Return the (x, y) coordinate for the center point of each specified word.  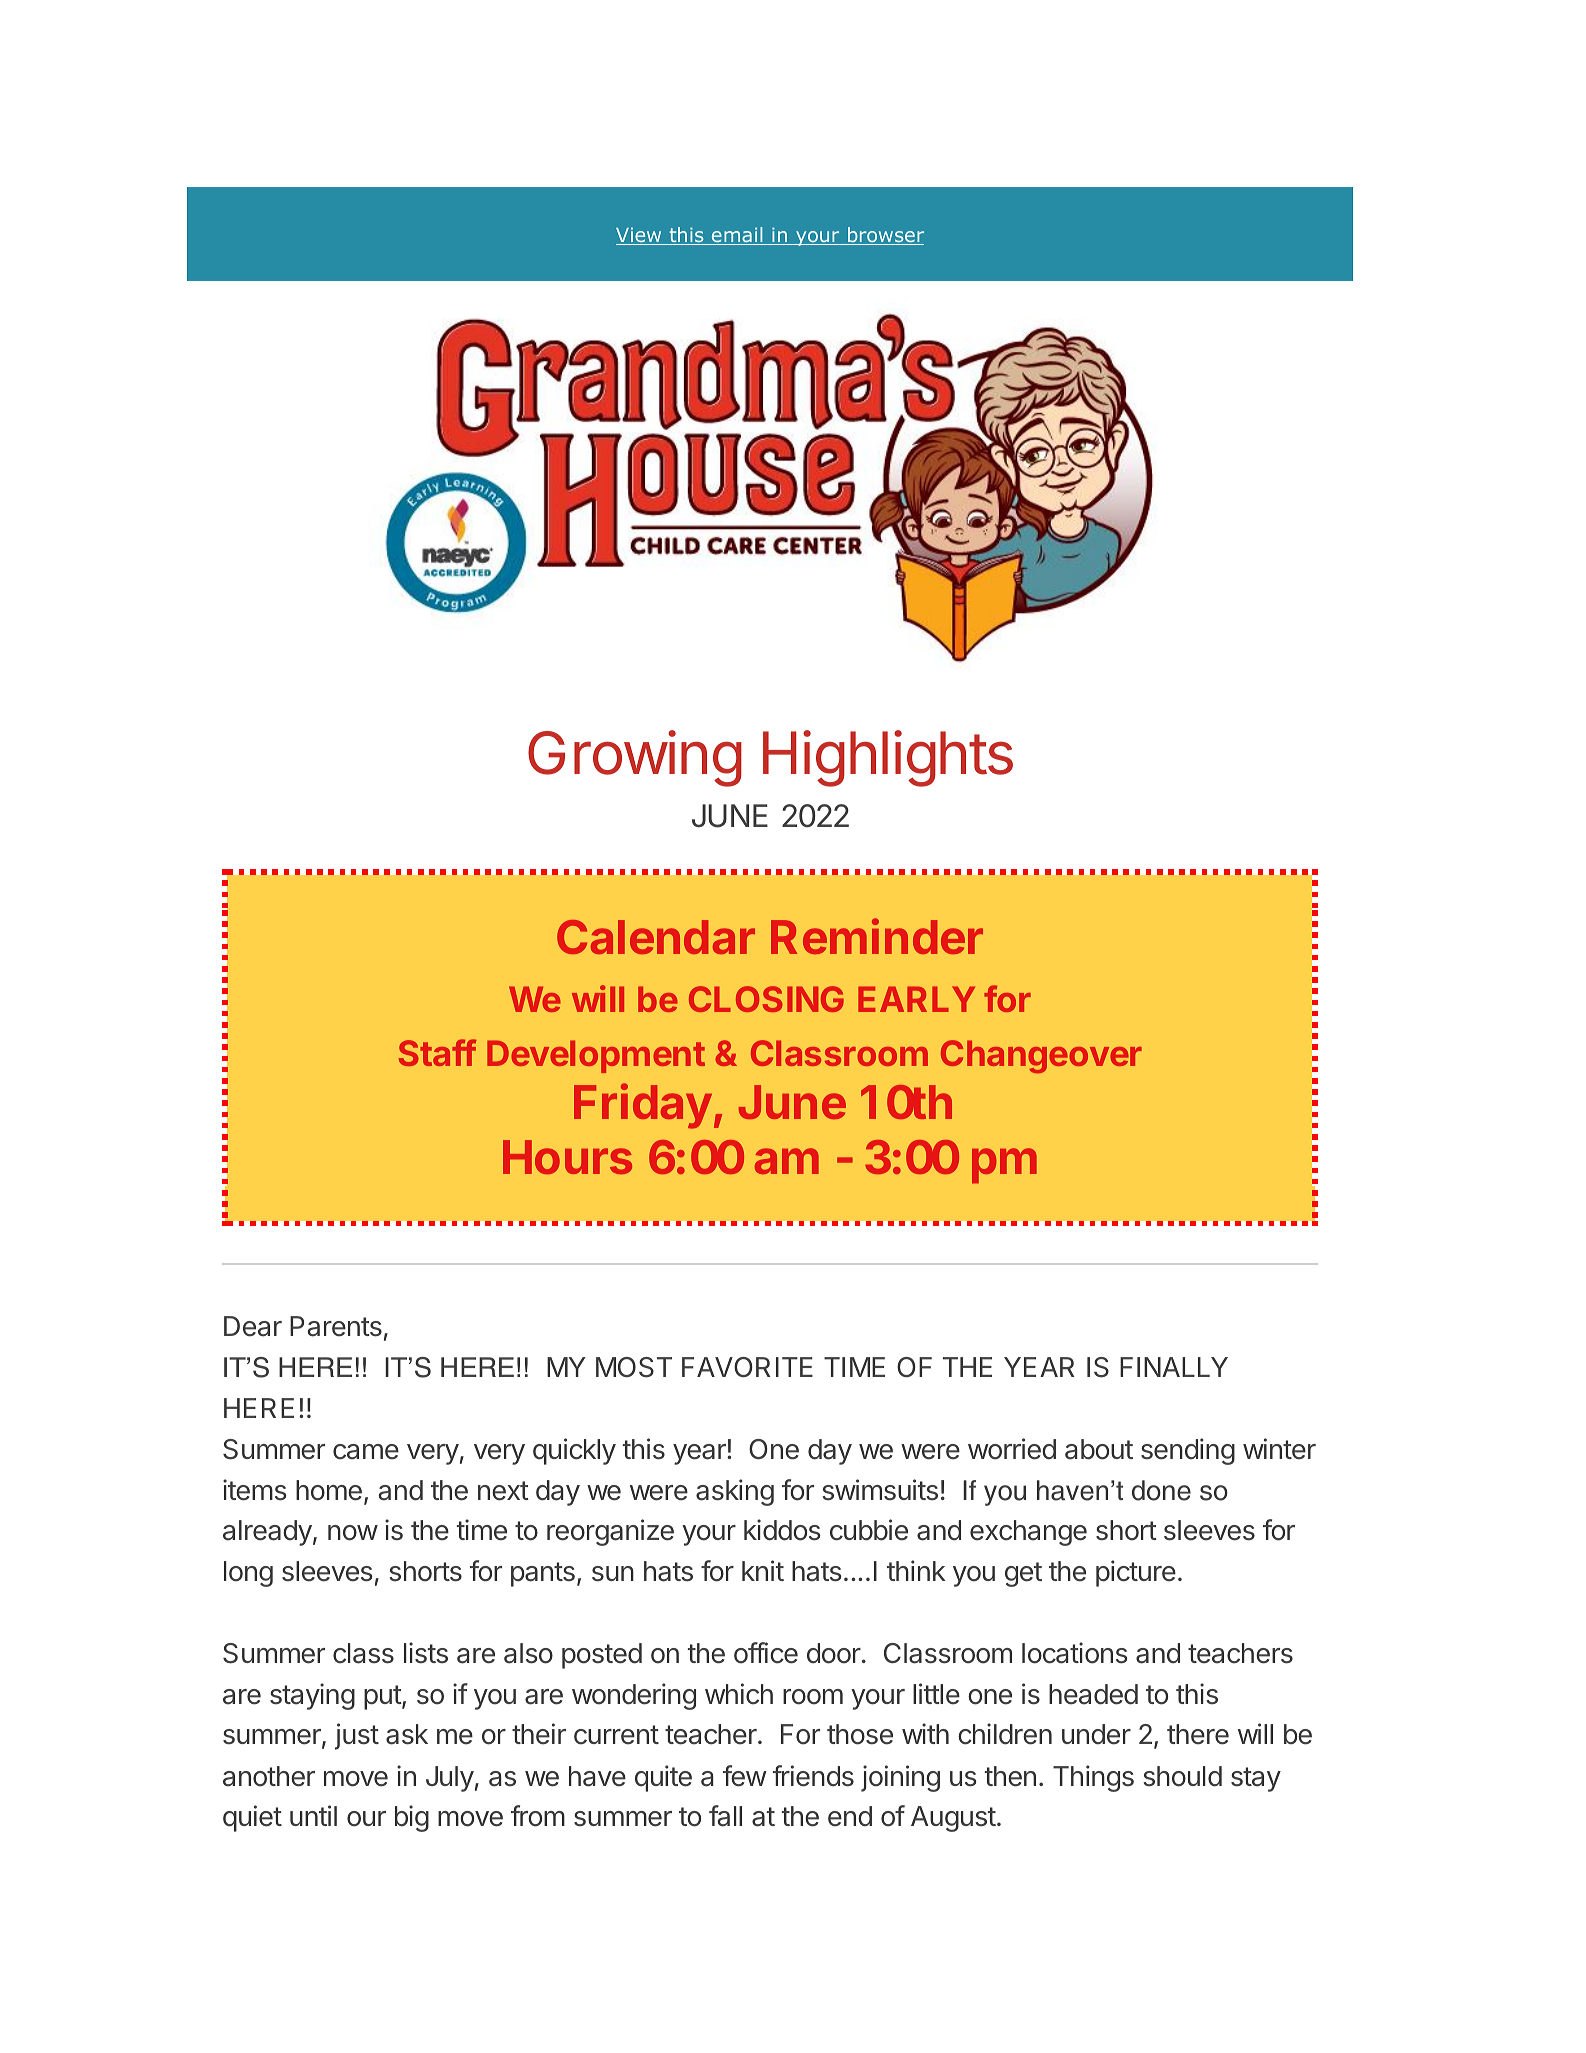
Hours (567, 1157)
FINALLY (1174, 1367)
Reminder (877, 936)
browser (885, 236)
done (1161, 1490)
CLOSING (766, 999)
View (640, 236)
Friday (643, 1106)
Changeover (1041, 1057)
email (737, 236)
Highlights (888, 758)
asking (735, 1492)
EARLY (916, 999)
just (357, 1736)
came (366, 1452)
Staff (437, 1052)
